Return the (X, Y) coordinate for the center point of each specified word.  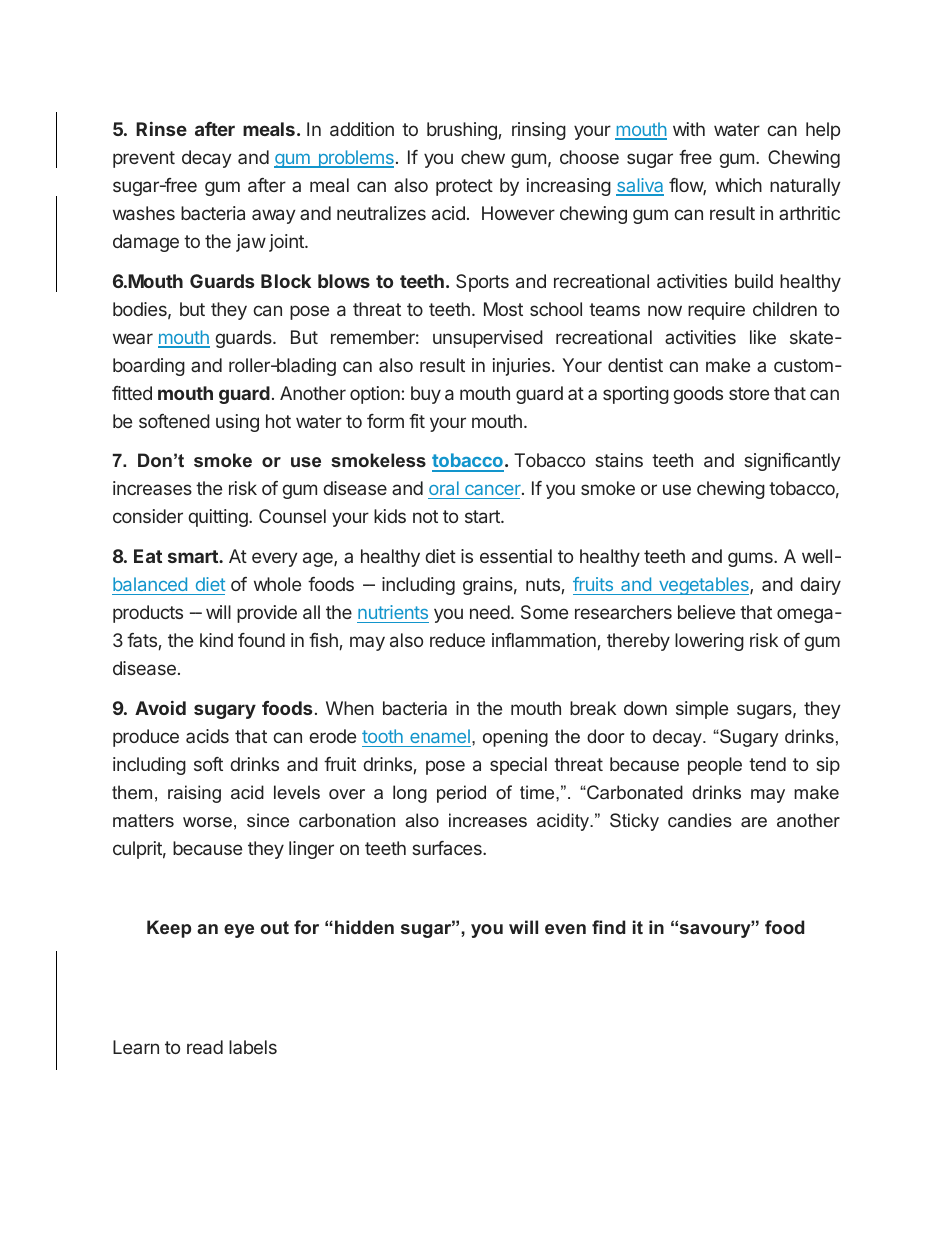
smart (194, 556)
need (490, 612)
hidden (364, 927)
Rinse (161, 129)
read (205, 1047)
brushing (462, 131)
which (738, 185)
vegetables (704, 586)
